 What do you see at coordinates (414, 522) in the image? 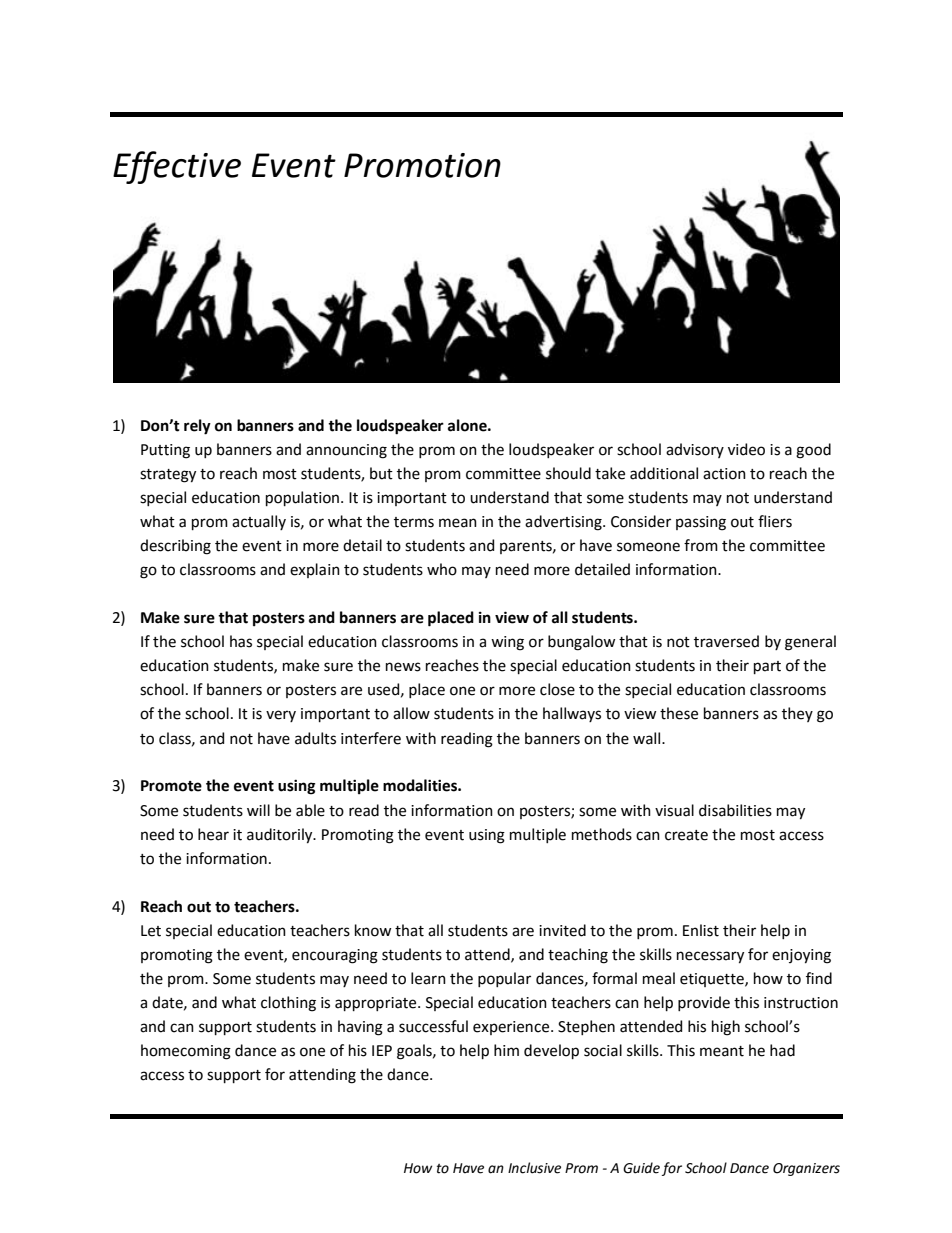
I see `terms` at bounding box center [414, 522].
